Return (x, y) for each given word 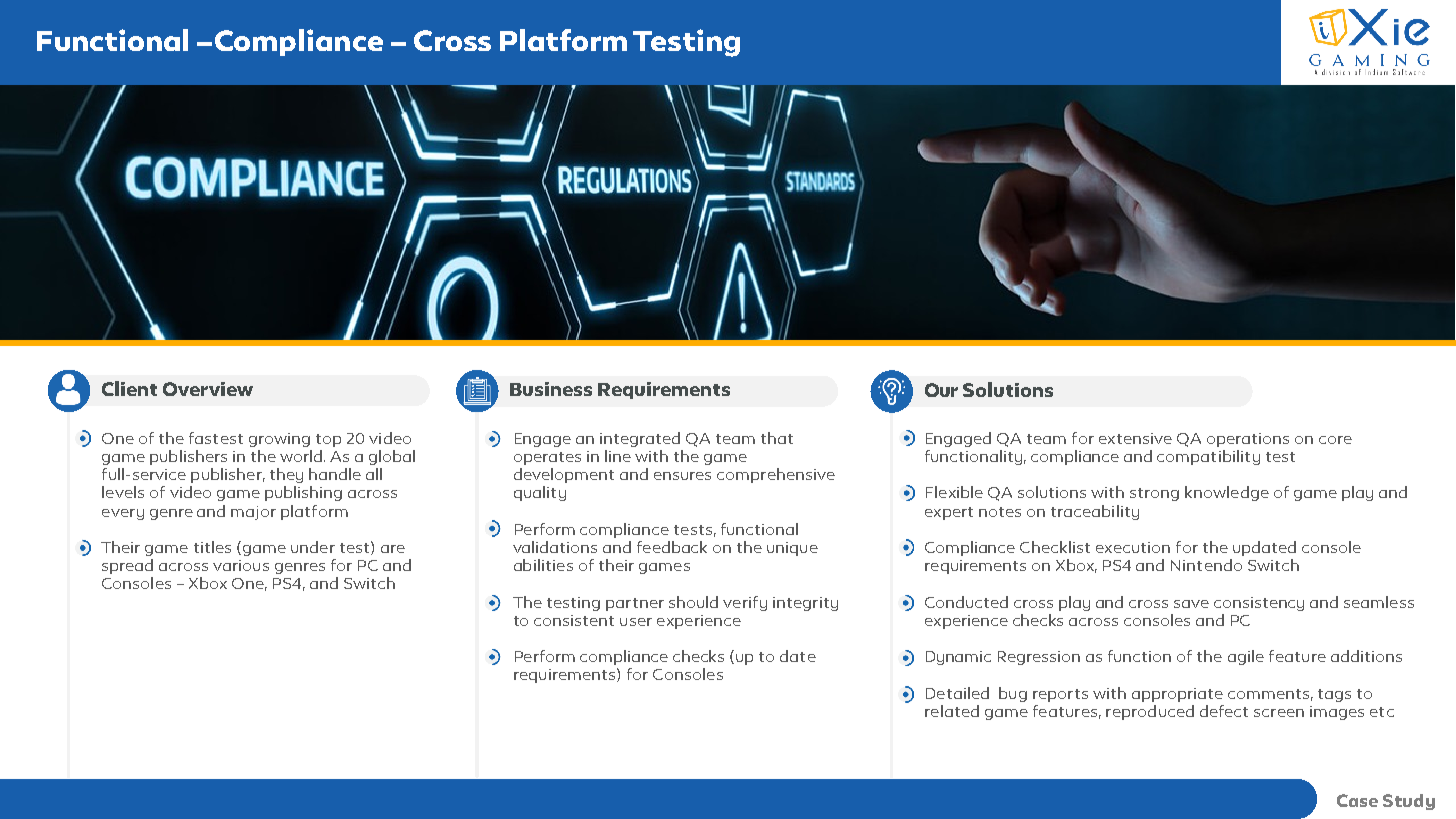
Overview (208, 389)
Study (1409, 802)
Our (941, 390)
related (952, 711)
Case (1357, 800)
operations (1248, 440)
